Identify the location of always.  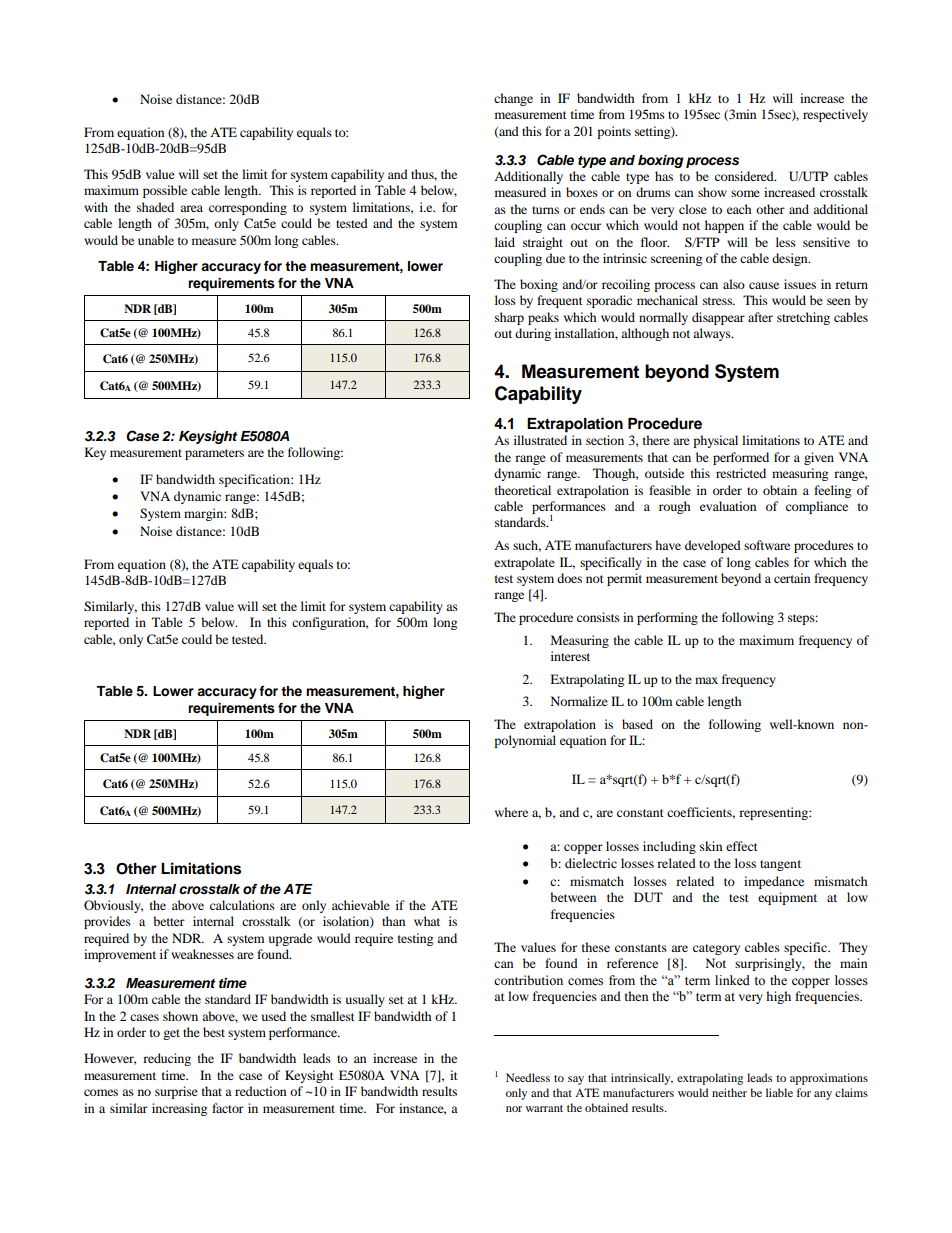
(713, 334).
